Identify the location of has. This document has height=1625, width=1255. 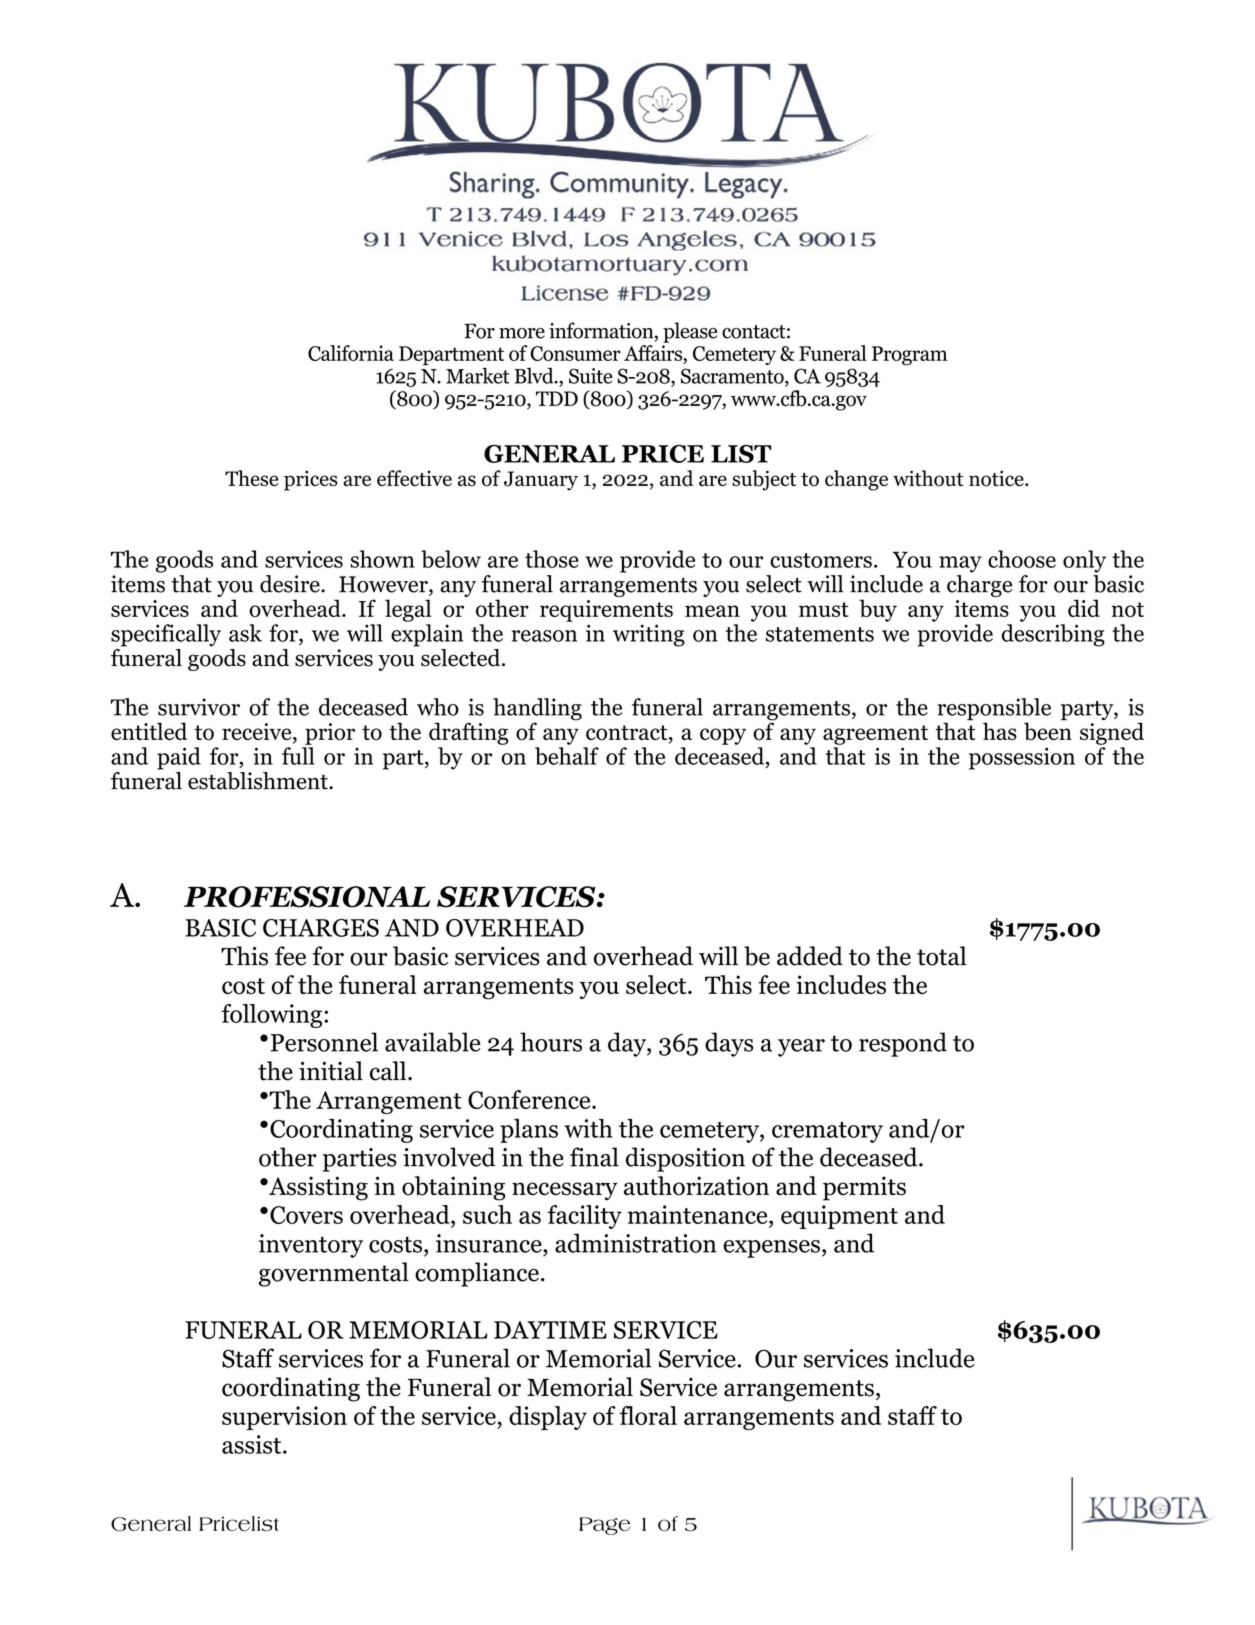
(1000, 731).
